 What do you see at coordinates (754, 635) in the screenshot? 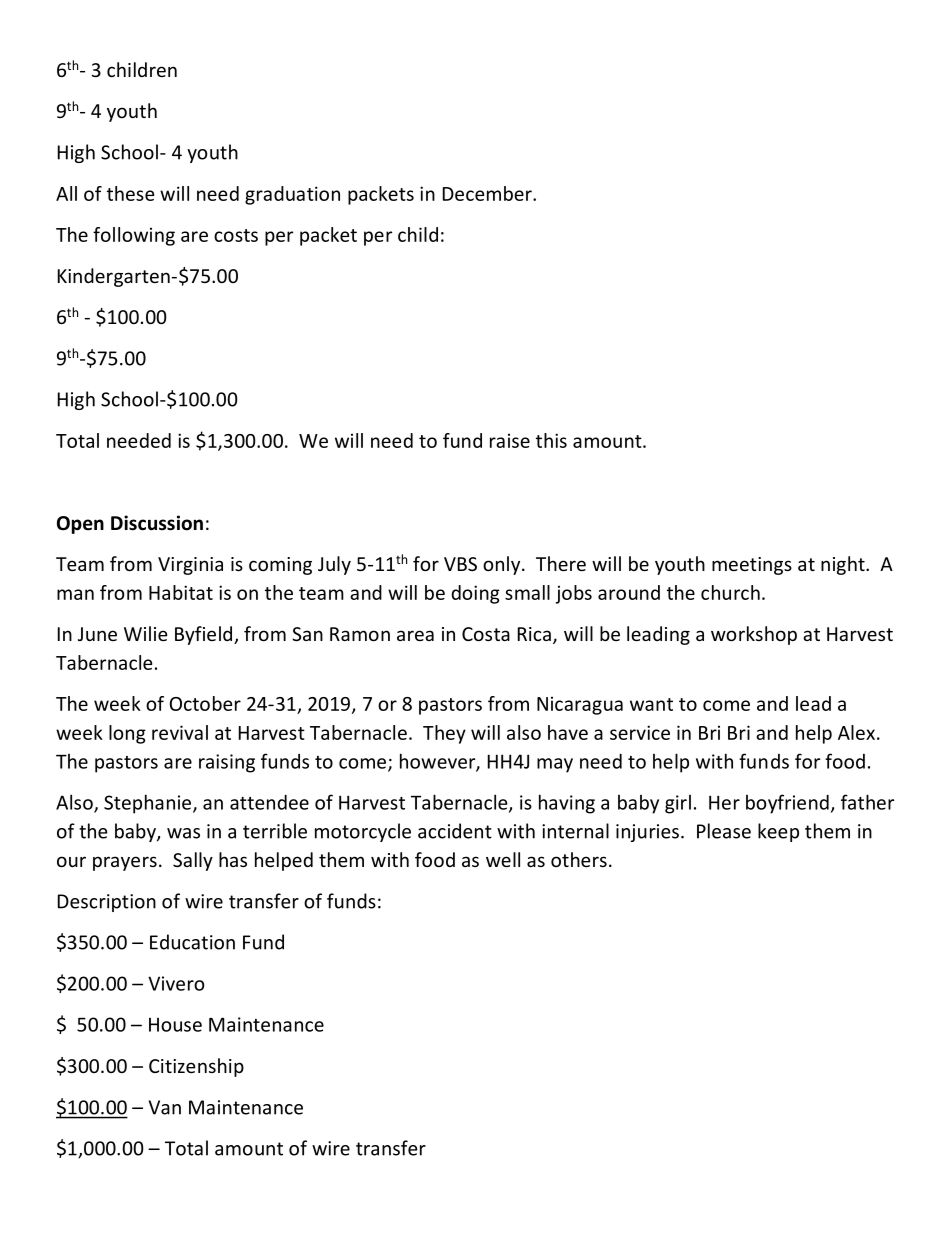
I see `workshop` at bounding box center [754, 635].
